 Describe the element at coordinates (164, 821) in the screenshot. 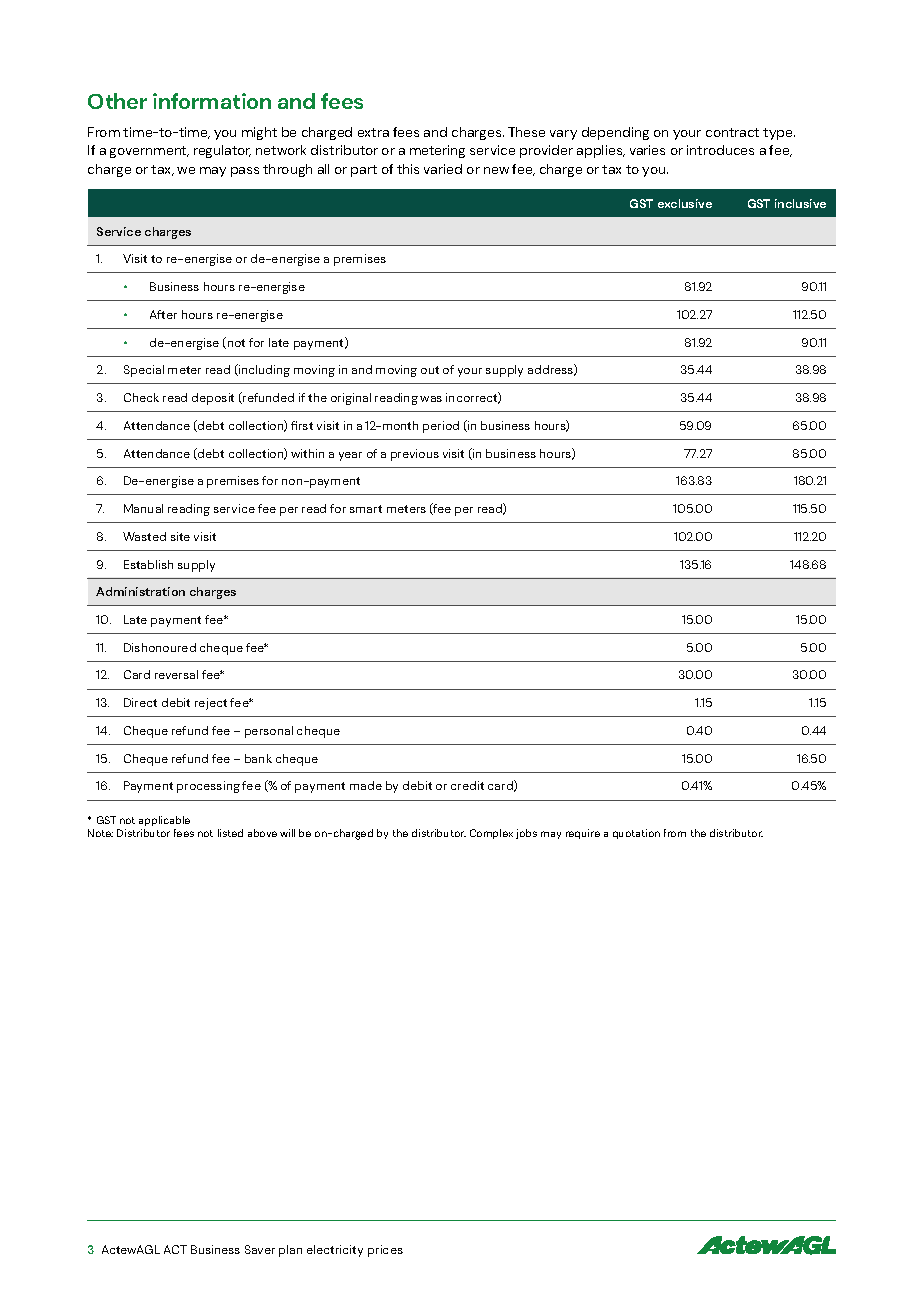

I see `applicable` at that location.
